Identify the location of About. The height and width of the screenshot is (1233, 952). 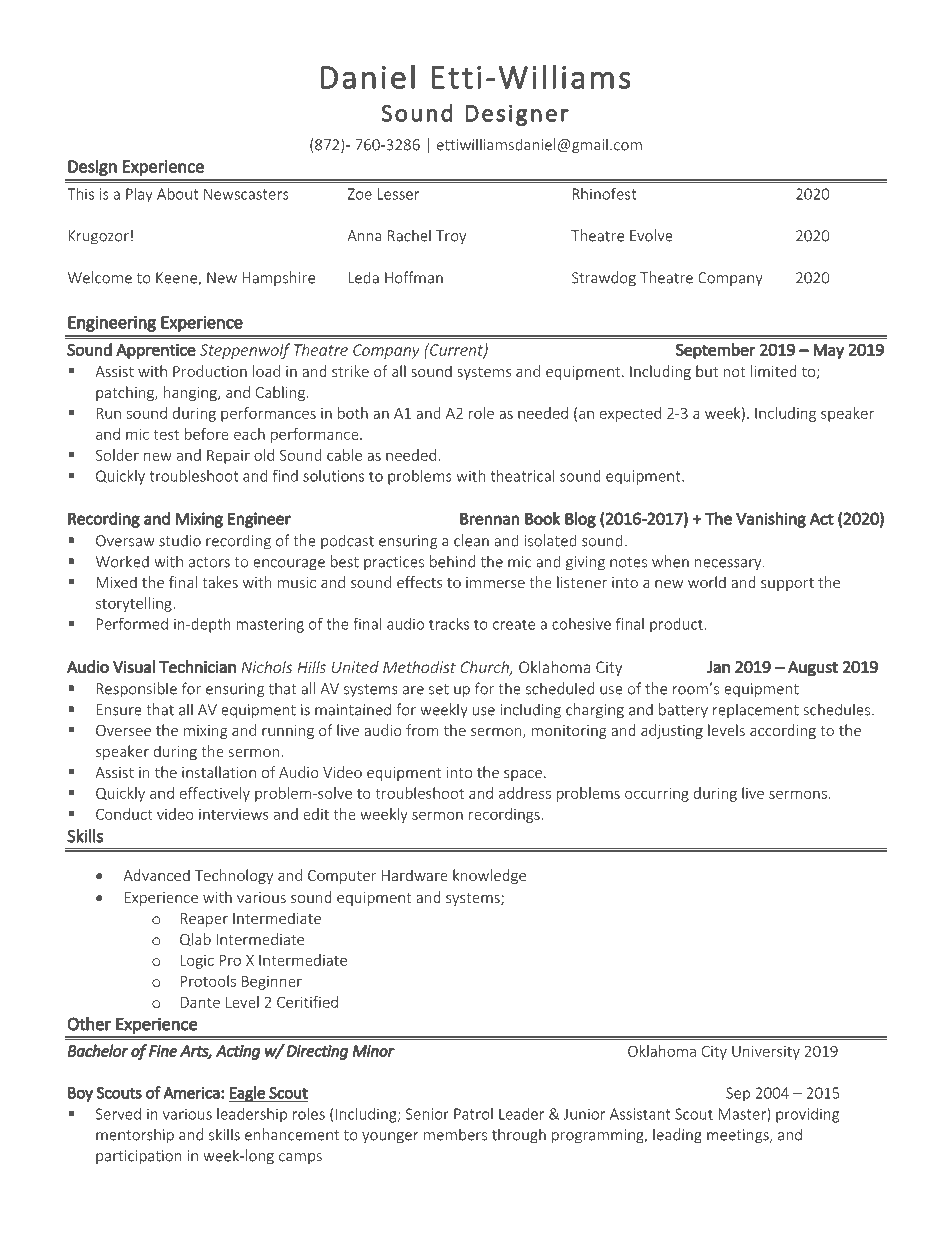
(177, 194).
